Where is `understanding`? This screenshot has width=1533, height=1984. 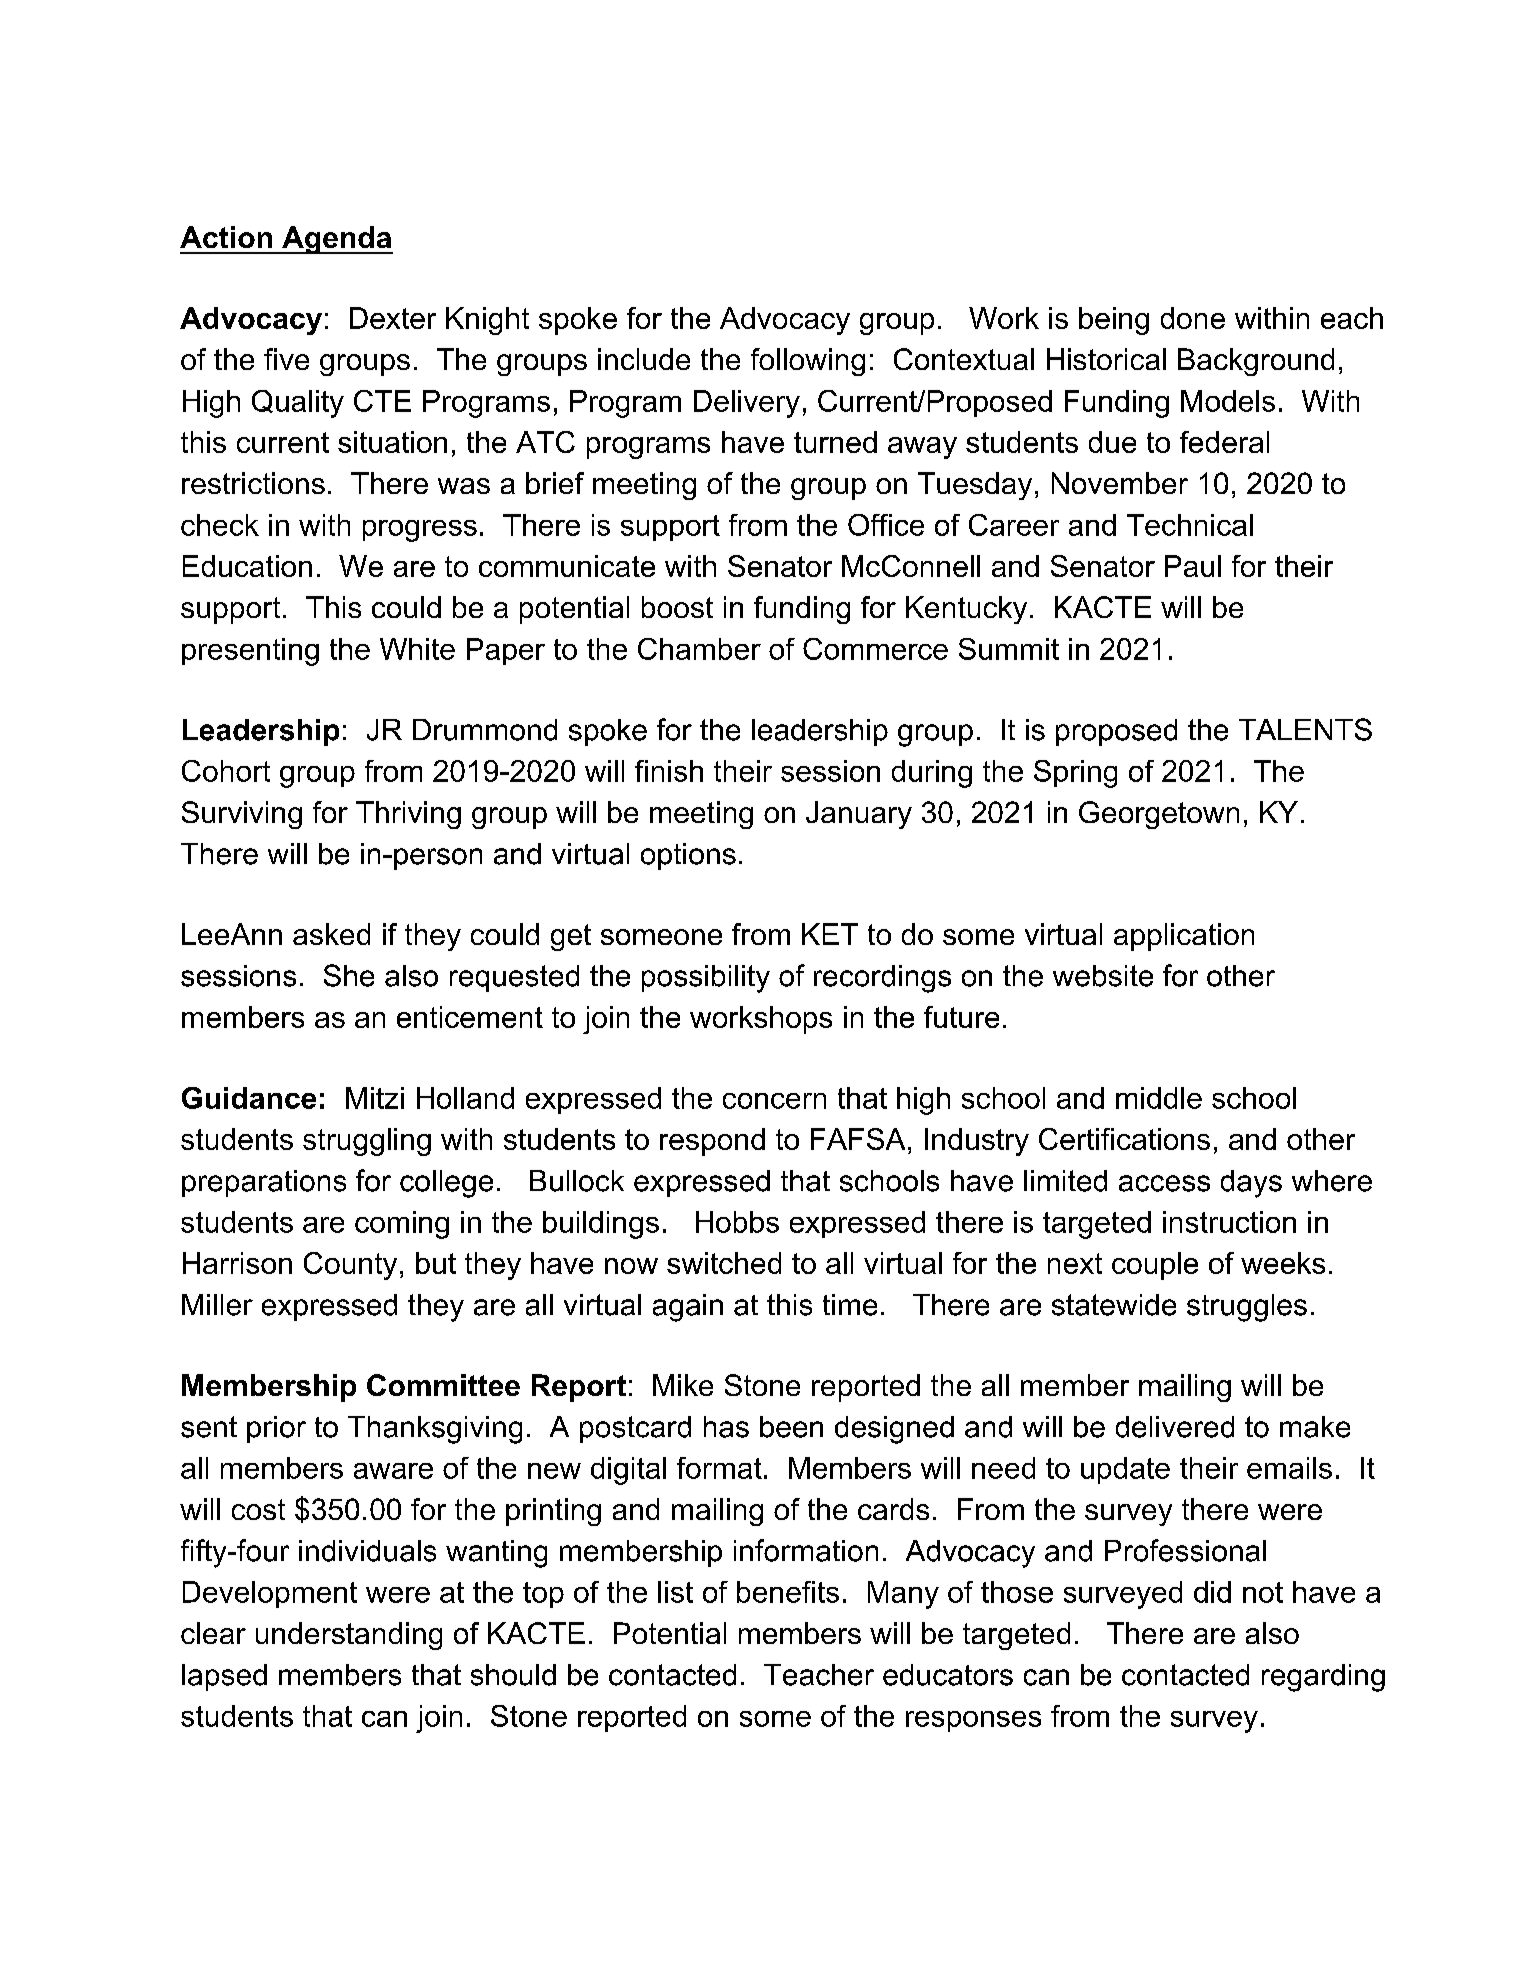
understanding is located at coordinates (349, 1636).
